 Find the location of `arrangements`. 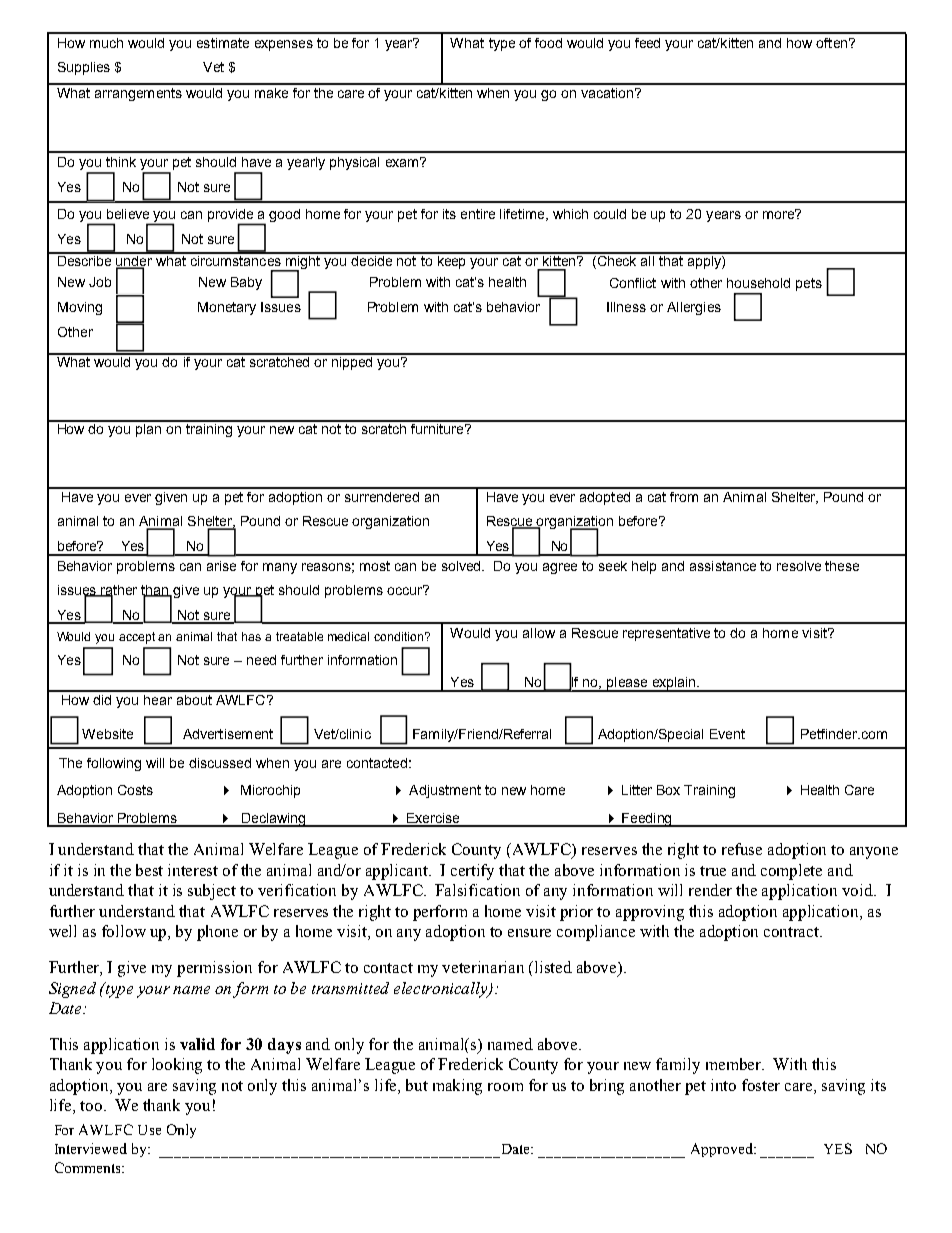

arrangements is located at coordinates (138, 94).
